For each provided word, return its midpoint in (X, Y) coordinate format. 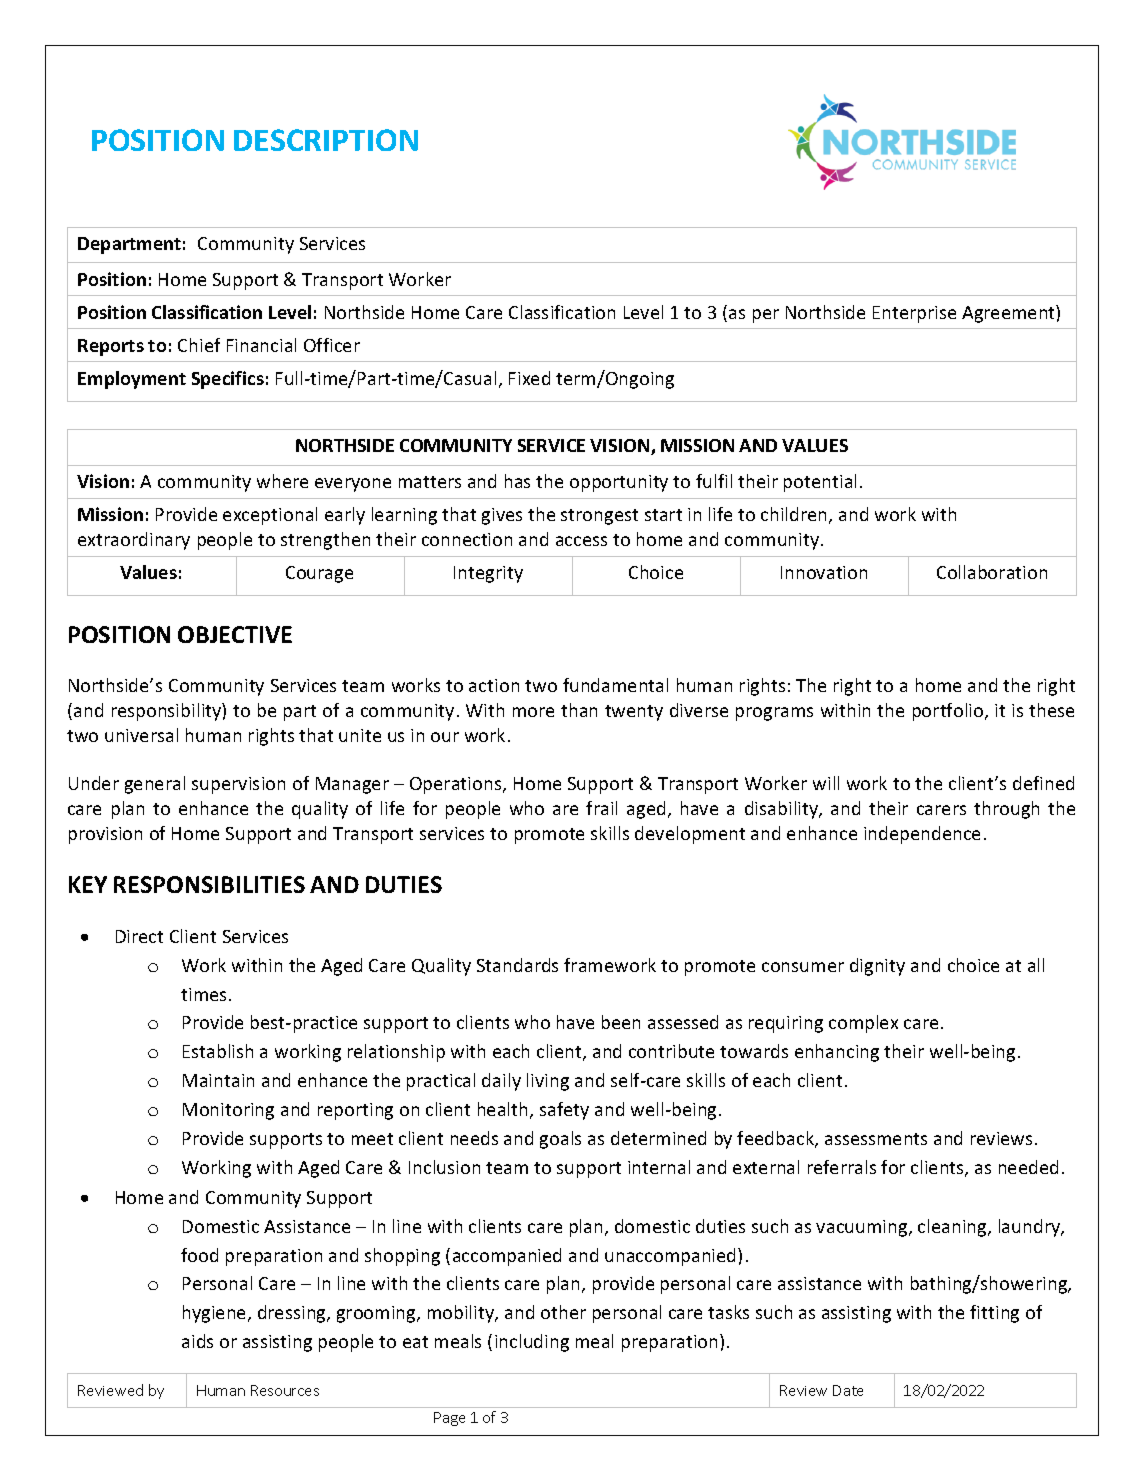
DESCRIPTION (326, 140)
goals (560, 1140)
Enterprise (914, 314)
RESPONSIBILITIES (209, 884)
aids (197, 1341)
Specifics (228, 380)
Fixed (529, 378)
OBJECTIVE (235, 634)
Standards (517, 965)
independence (922, 835)
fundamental (615, 685)
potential (820, 483)
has (517, 481)
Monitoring (228, 1111)
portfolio (949, 712)
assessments (876, 1139)
